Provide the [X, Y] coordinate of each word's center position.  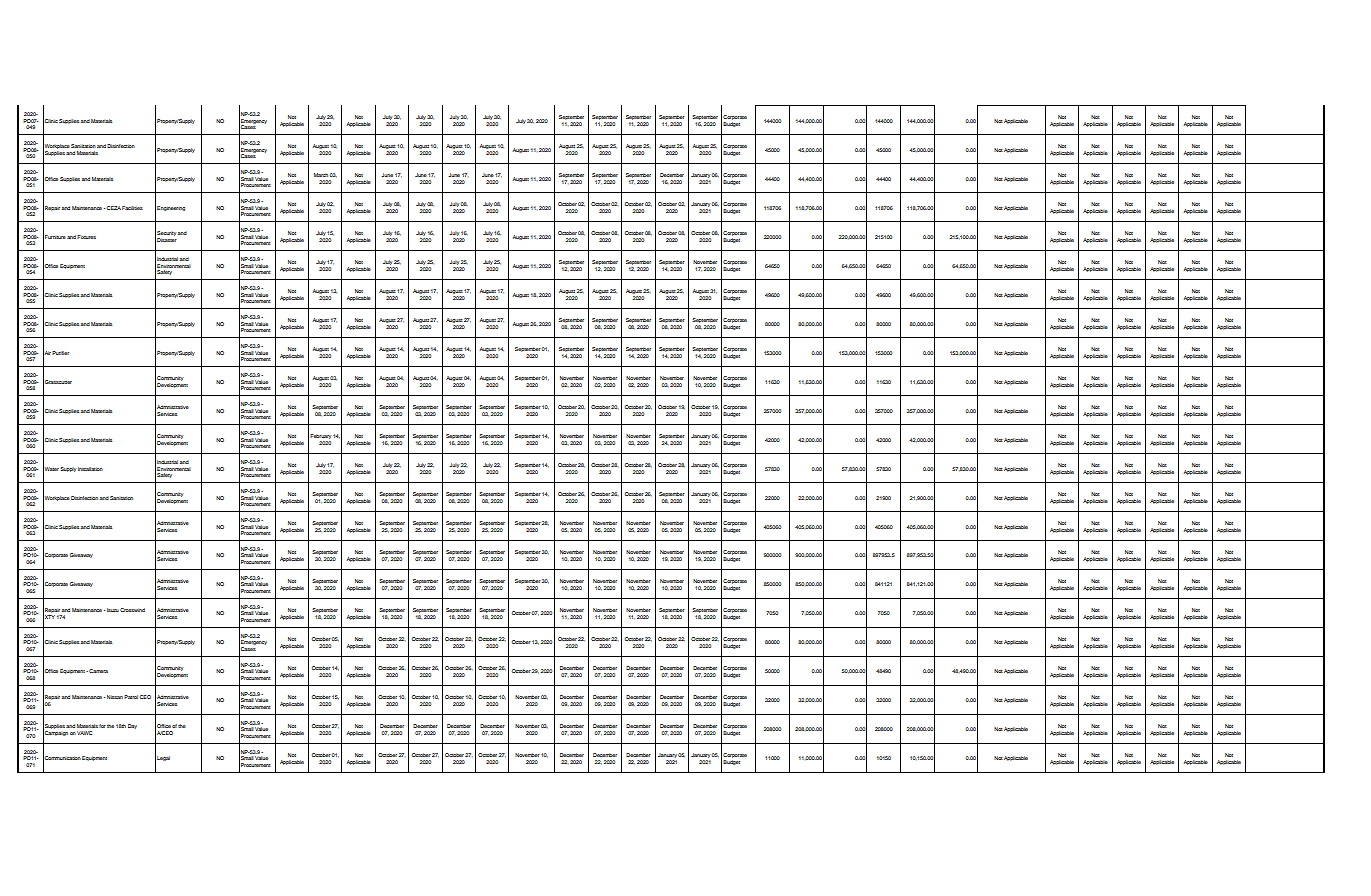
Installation [90, 469]
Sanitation [121, 498]
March [322, 175]
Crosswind [132, 610]
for [102, 726]
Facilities [132, 208]
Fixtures [86, 237]
